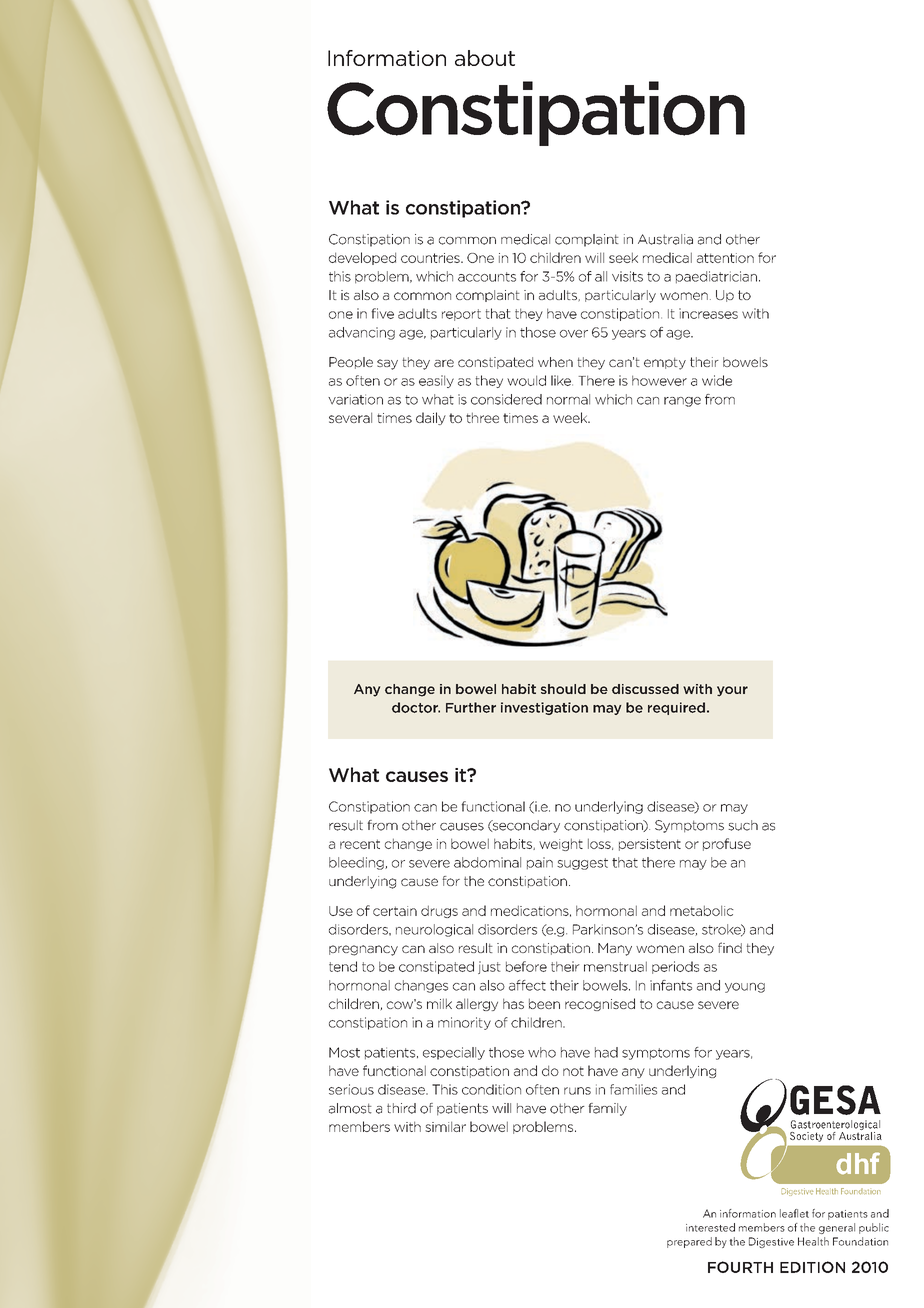  I want to click on Further, so click(471, 707).
